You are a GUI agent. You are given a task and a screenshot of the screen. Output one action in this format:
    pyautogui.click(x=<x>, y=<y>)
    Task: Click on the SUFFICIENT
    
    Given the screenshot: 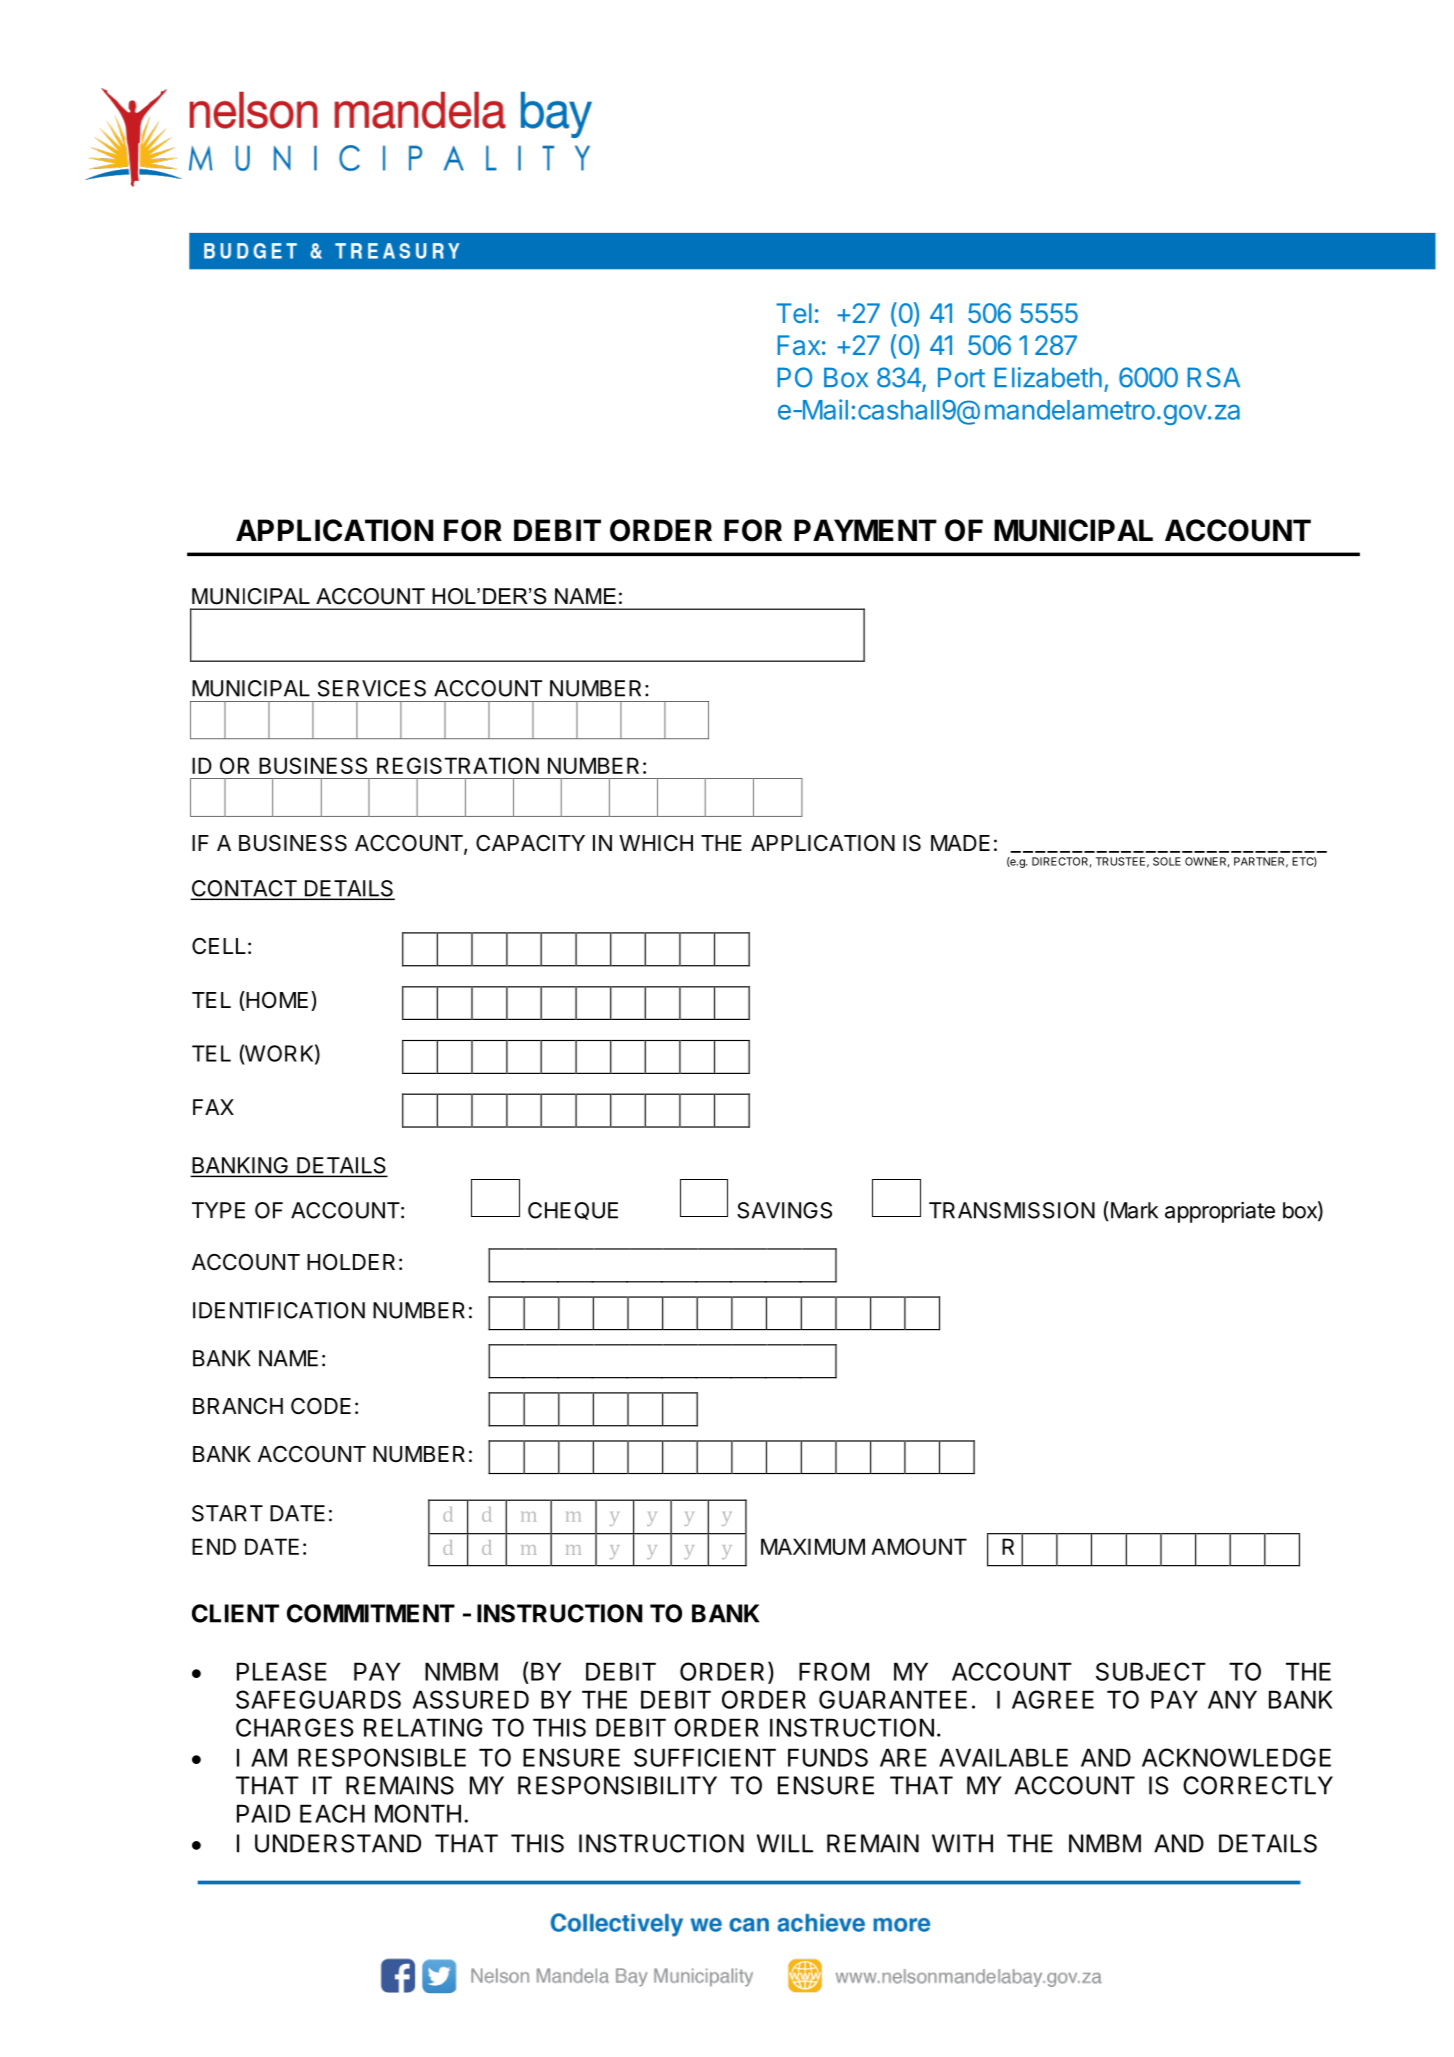 What is the action you would take?
    pyautogui.click(x=705, y=1757)
